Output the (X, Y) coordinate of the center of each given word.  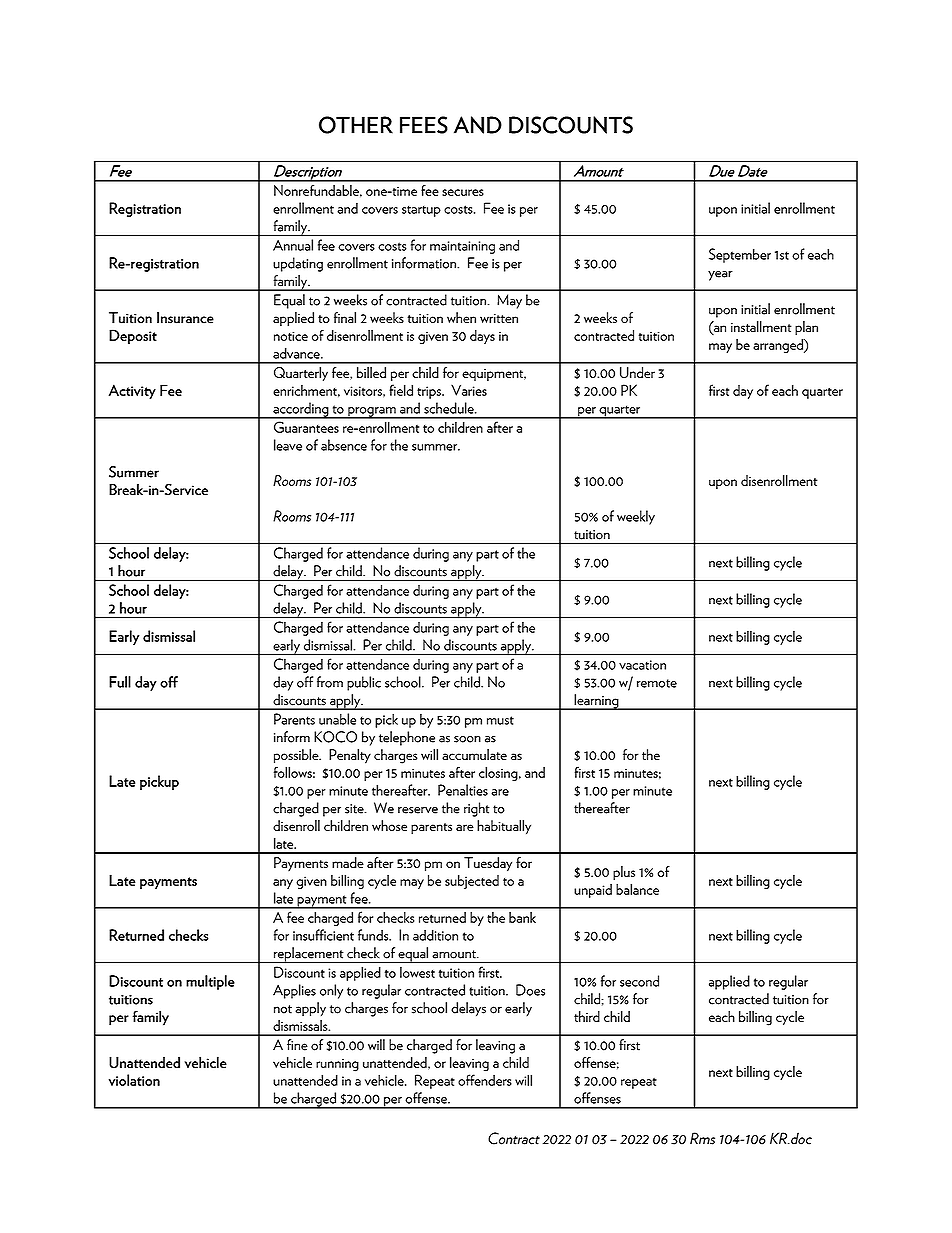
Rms (702, 1138)
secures (463, 192)
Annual (293, 245)
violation (134, 1080)
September (740, 255)
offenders (485, 1080)
